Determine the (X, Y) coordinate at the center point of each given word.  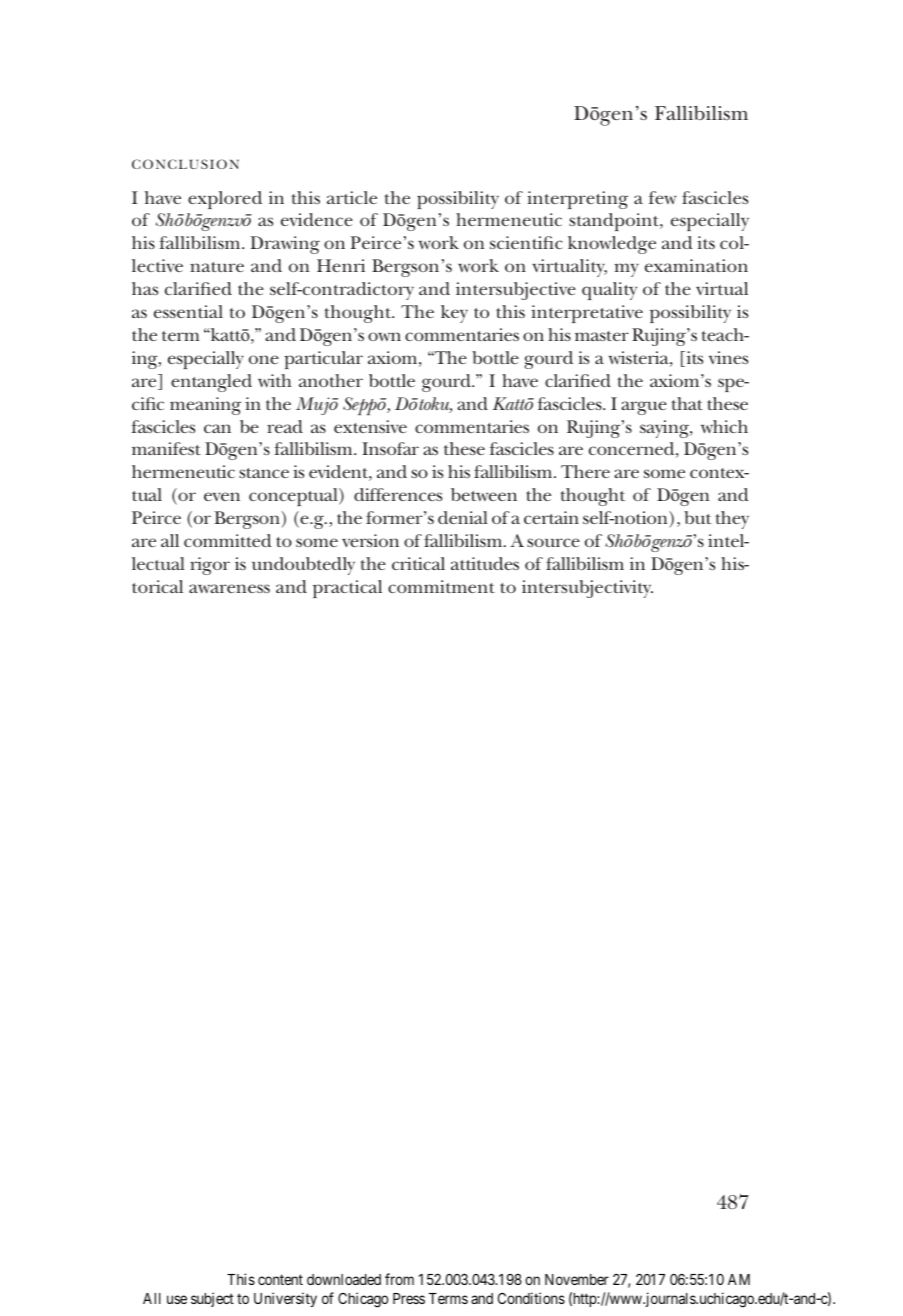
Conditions (531, 1298)
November (577, 1279)
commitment (441, 586)
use (177, 1299)
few (662, 197)
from (399, 1279)
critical (418, 563)
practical (347, 589)
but (697, 517)
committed (227, 540)
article (352, 197)
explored (225, 200)
